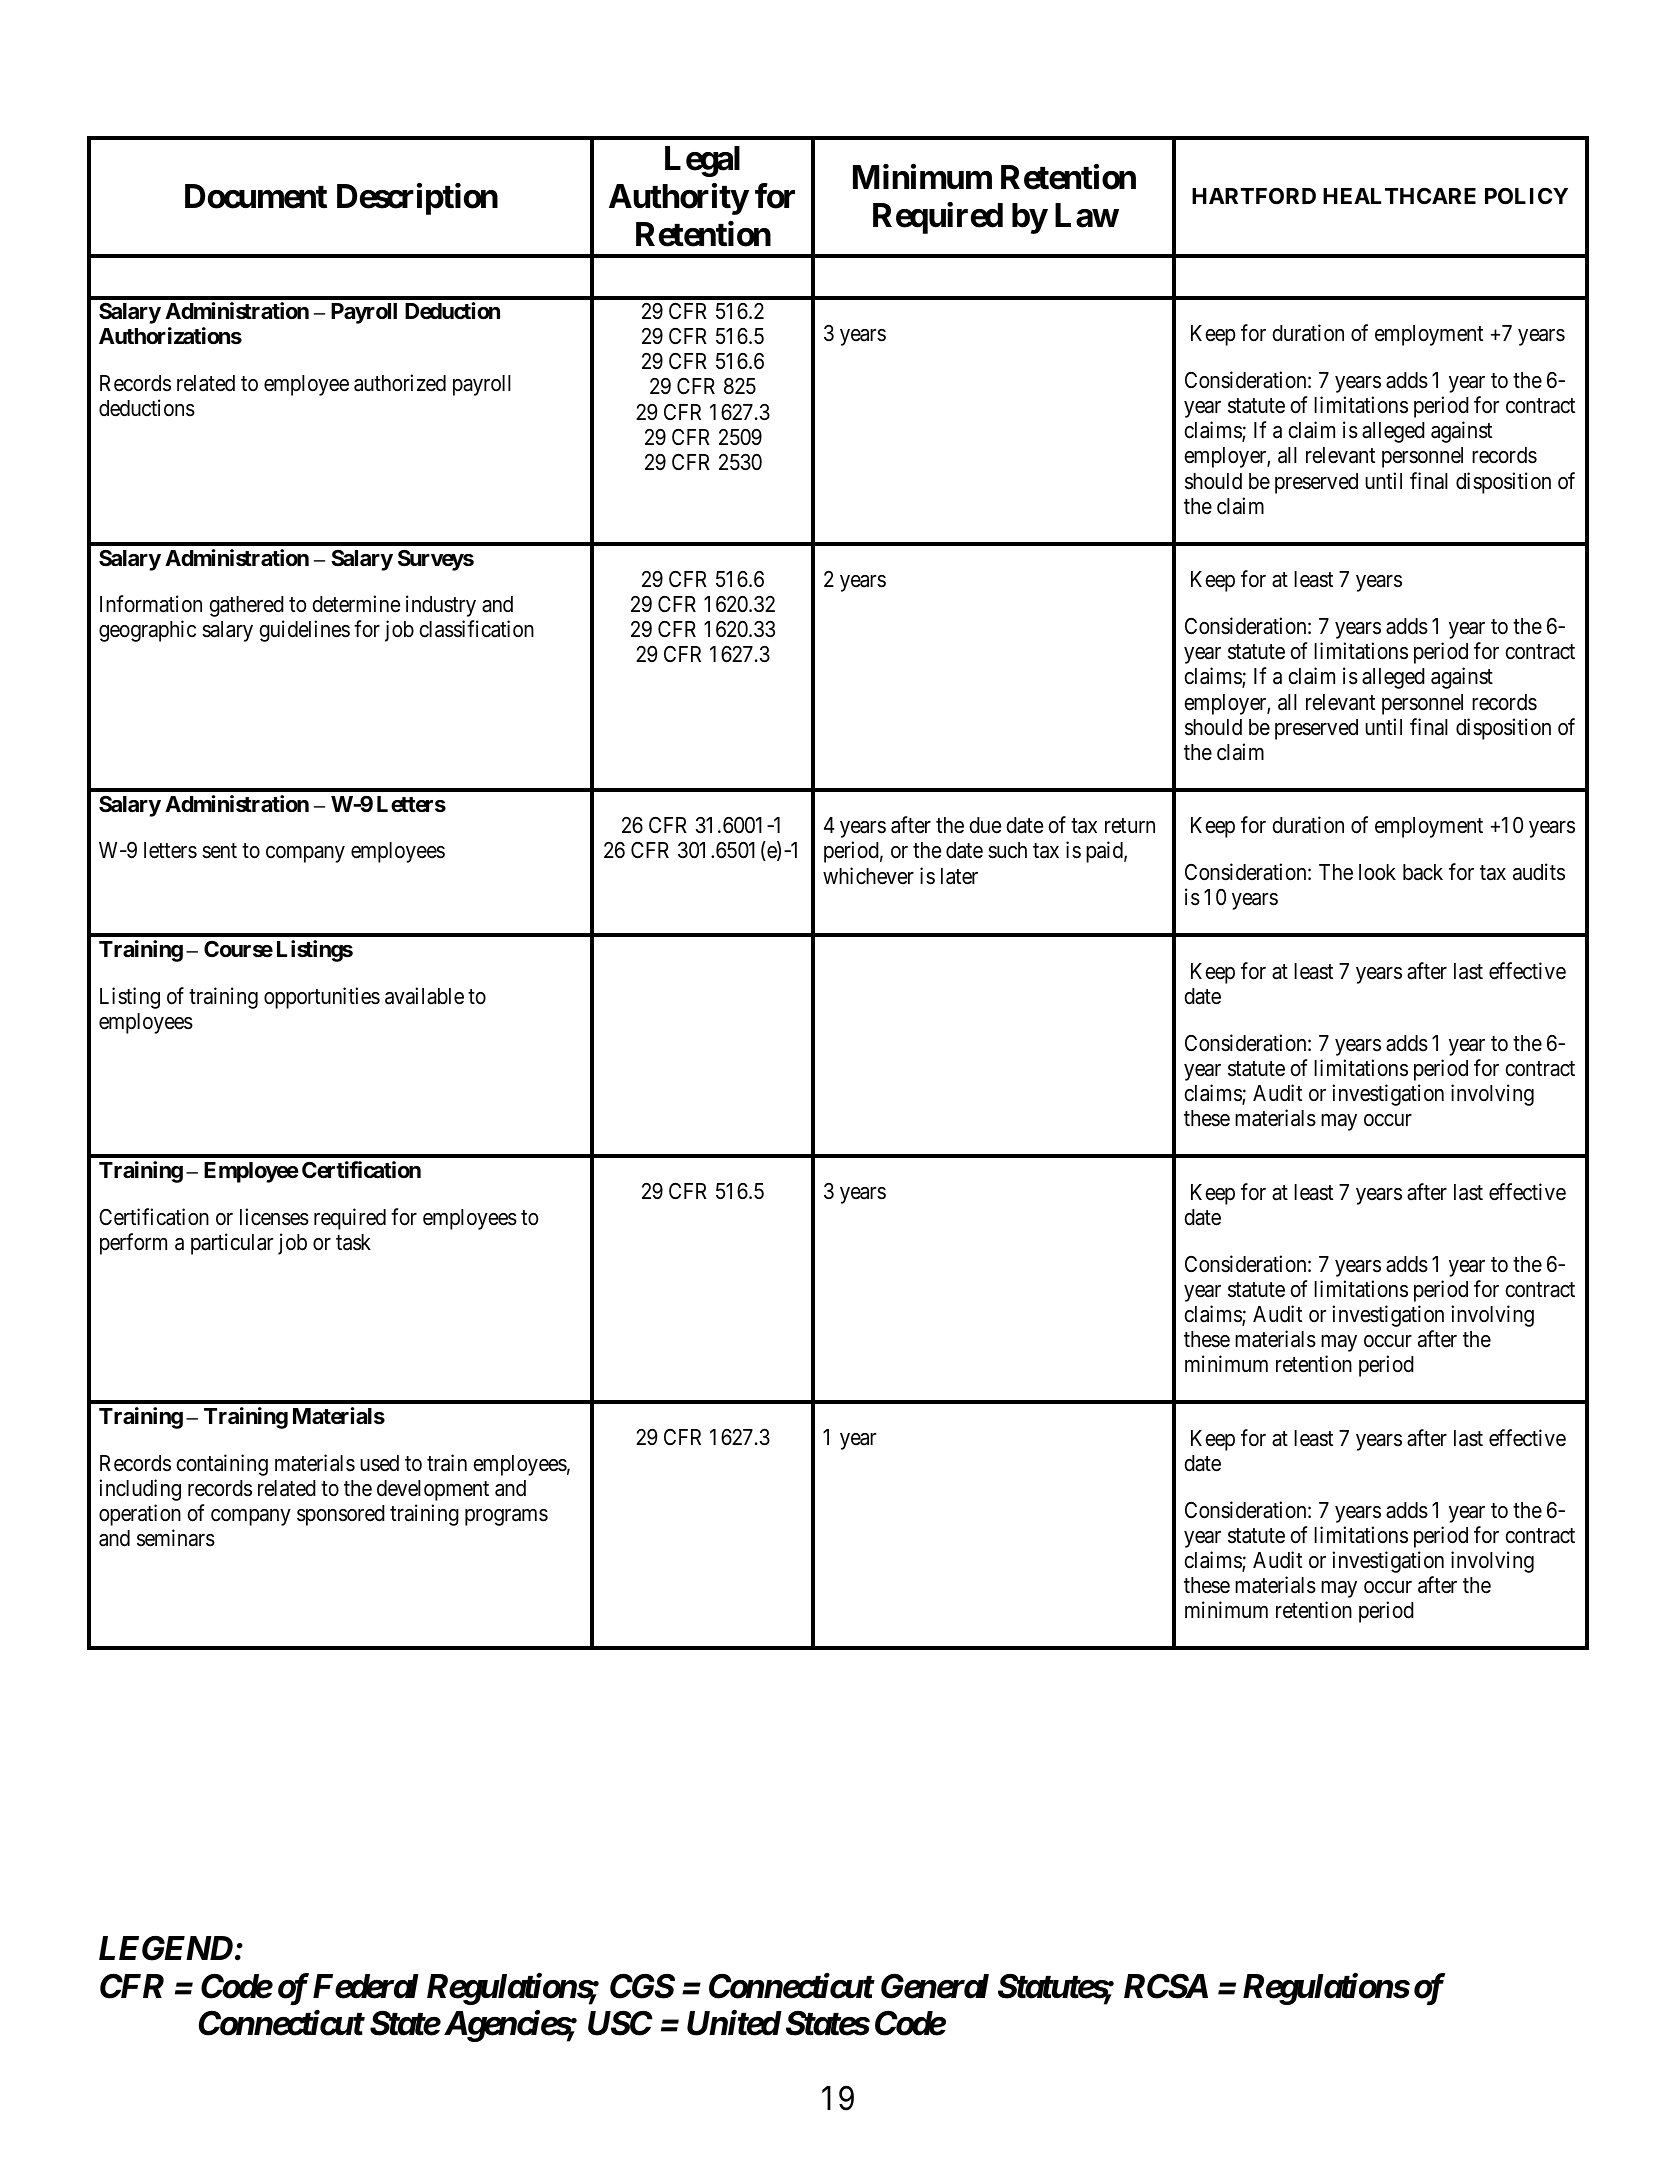 This screenshot has width=1675, height=2168. Describe the element at coordinates (702, 161) in the screenshot. I see `Legal` at that location.
